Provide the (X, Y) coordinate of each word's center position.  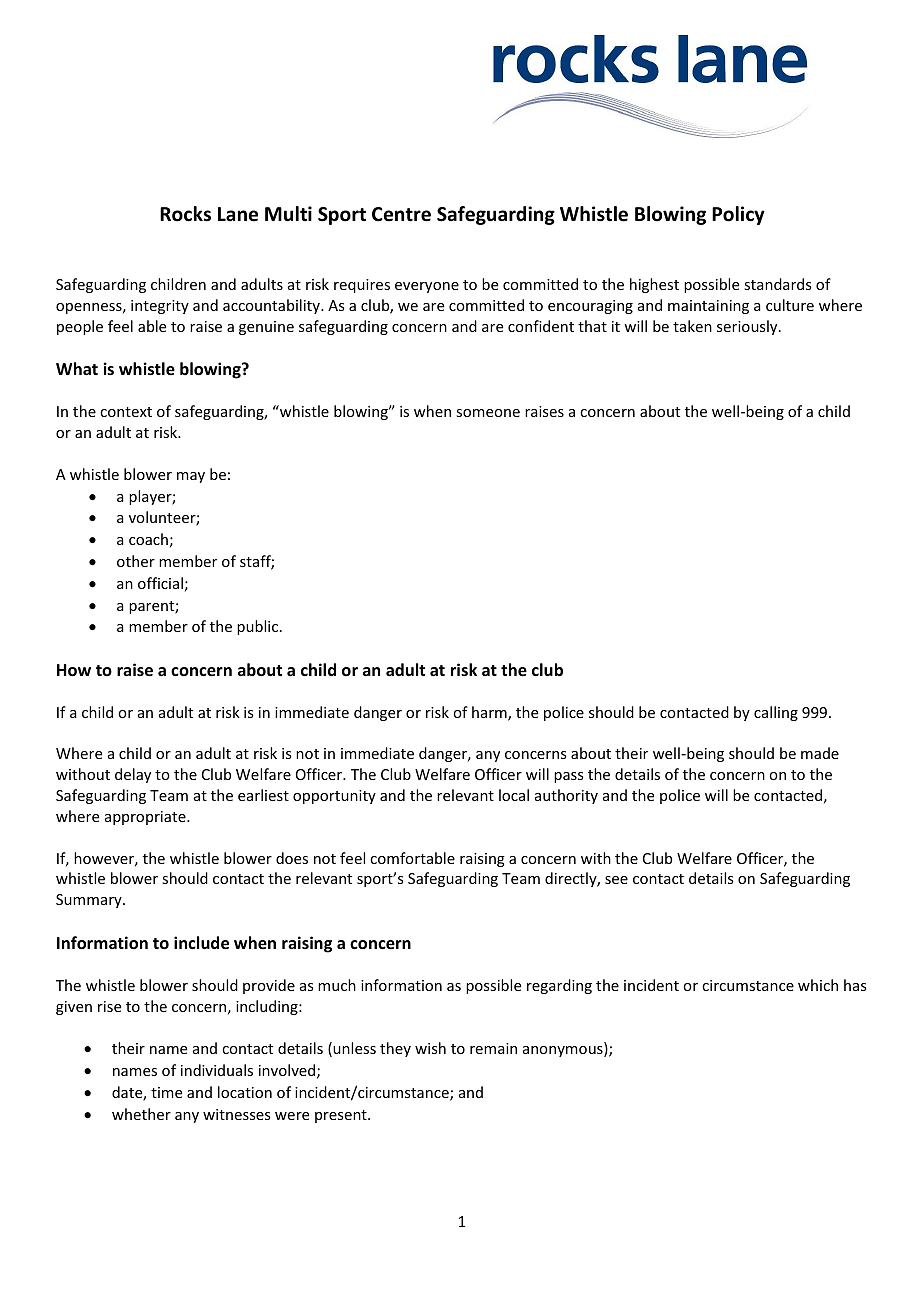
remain (493, 1048)
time (166, 1092)
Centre (401, 214)
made (820, 753)
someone (488, 413)
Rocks (185, 214)
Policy (738, 215)
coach (148, 539)
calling (776, 713)
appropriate (146, 818)
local (514, 795)
